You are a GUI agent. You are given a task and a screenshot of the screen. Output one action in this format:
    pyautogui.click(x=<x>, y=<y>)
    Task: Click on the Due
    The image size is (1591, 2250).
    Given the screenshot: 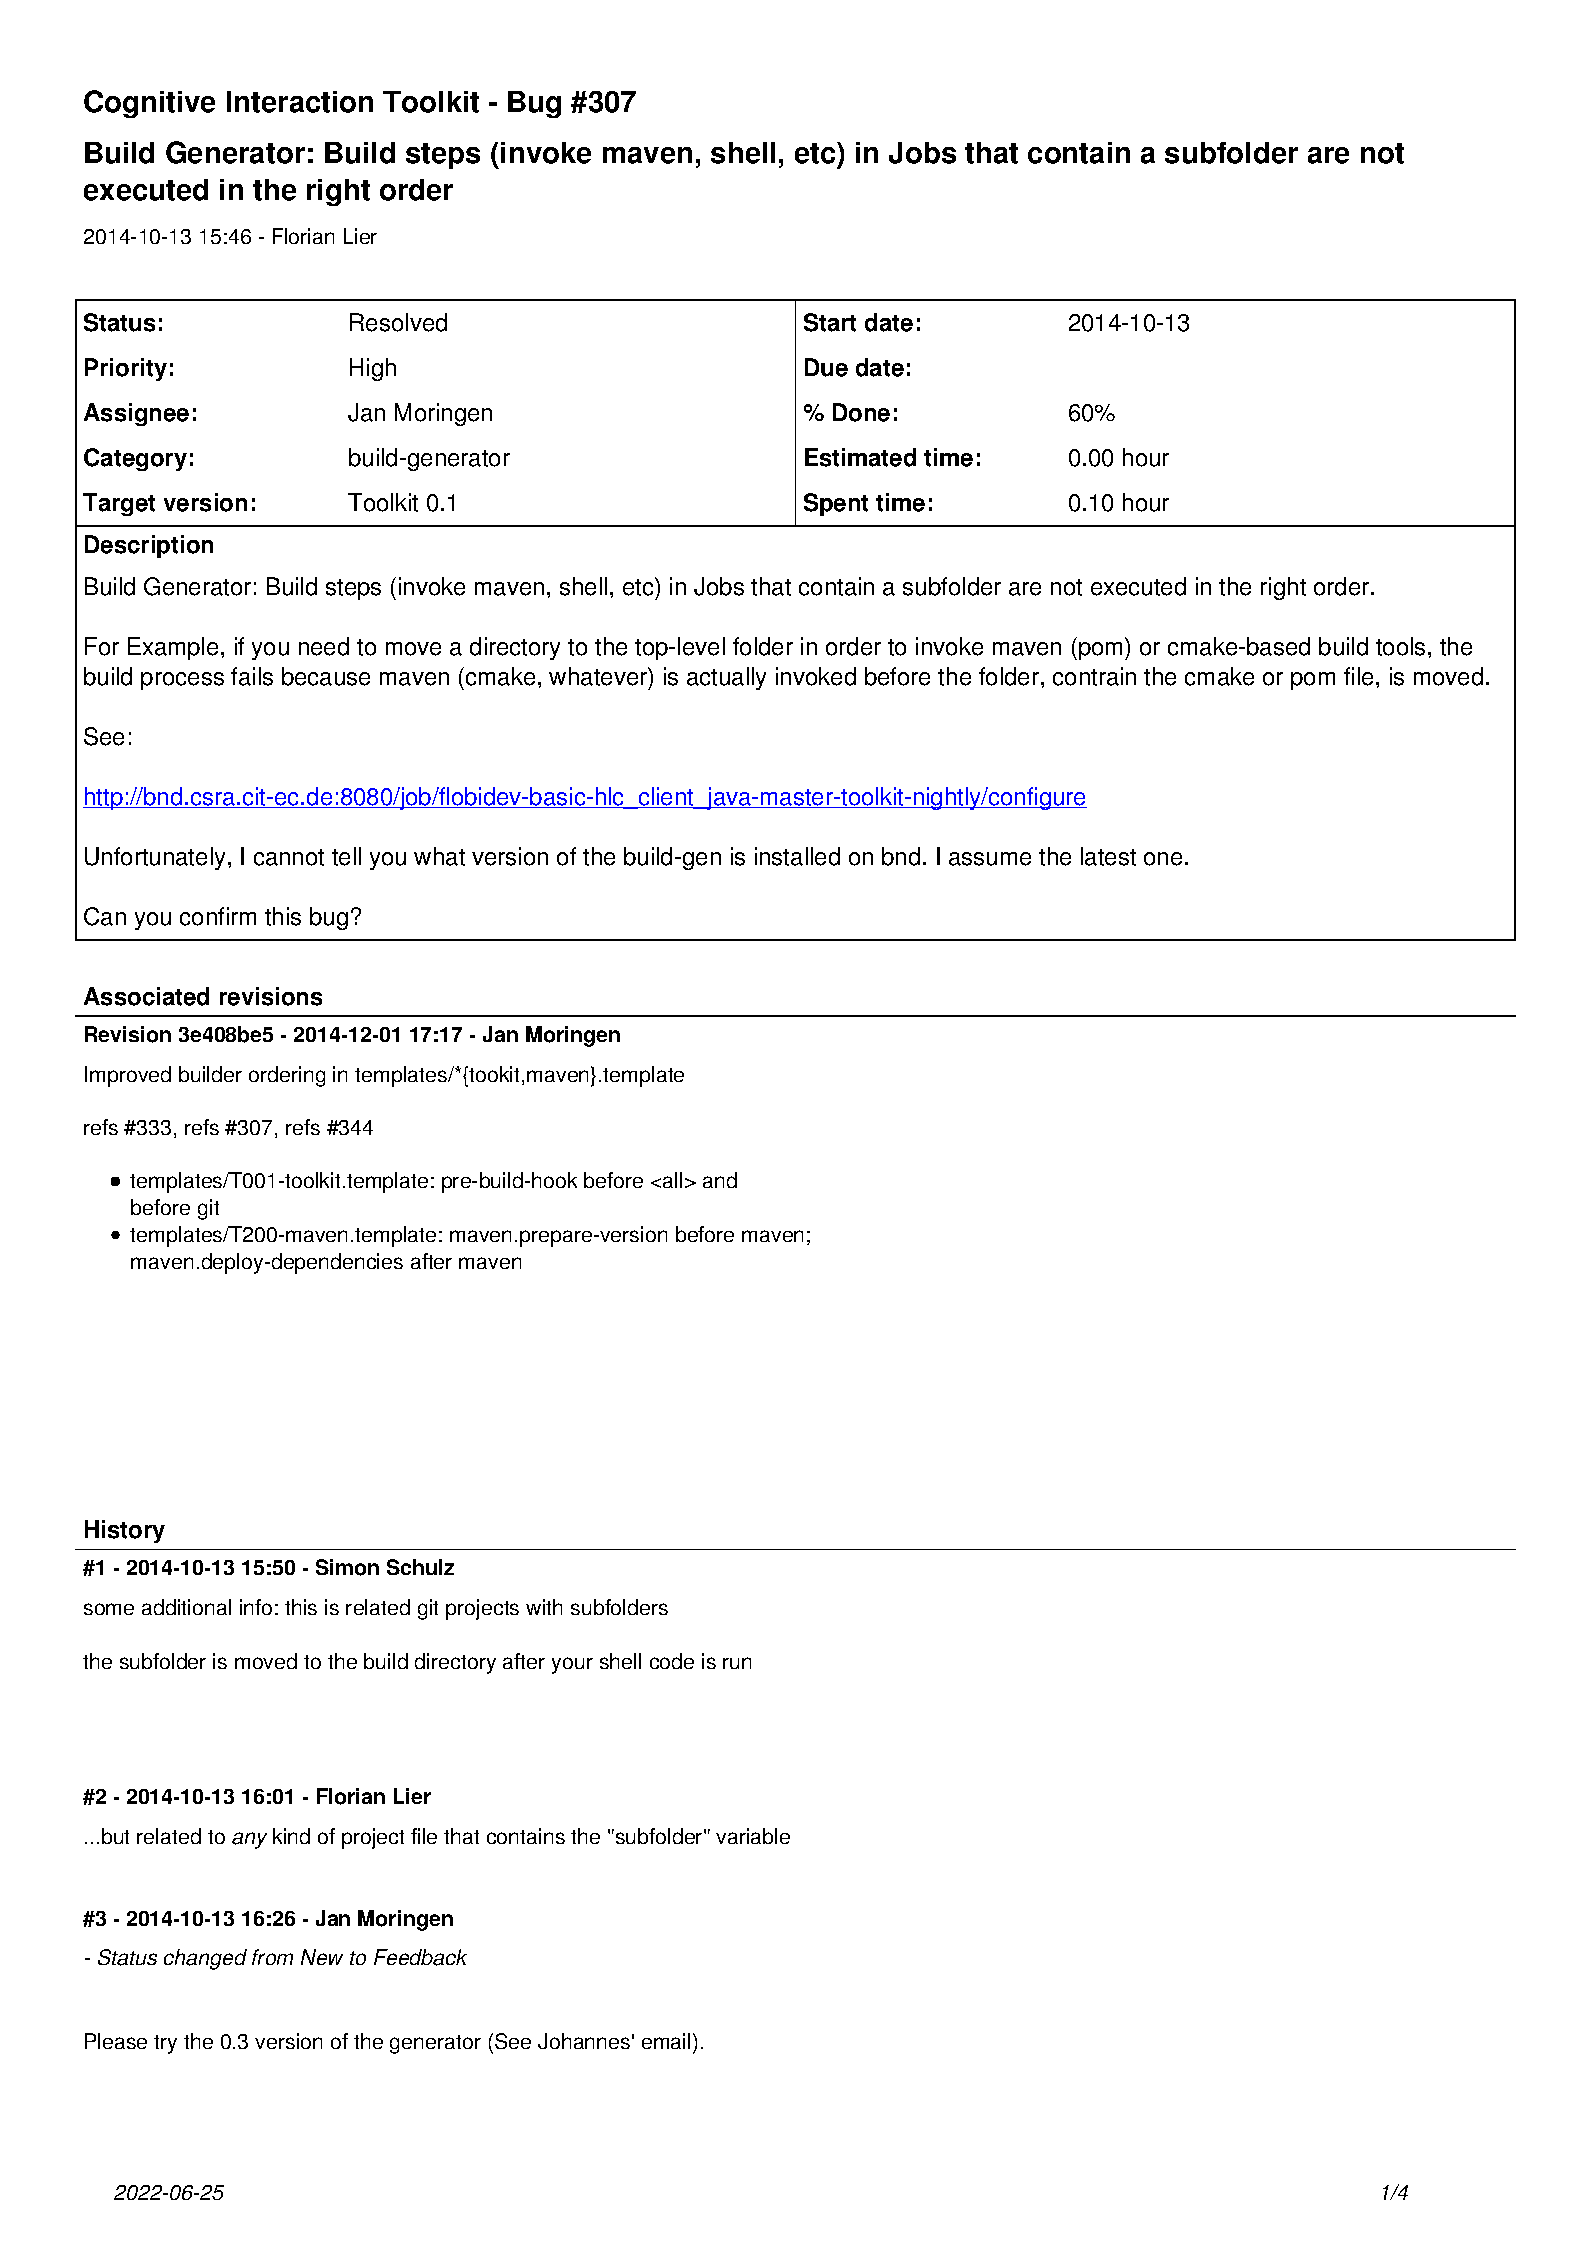 What is the action you would take?
    pyautogui.click(x=826, y=367)
